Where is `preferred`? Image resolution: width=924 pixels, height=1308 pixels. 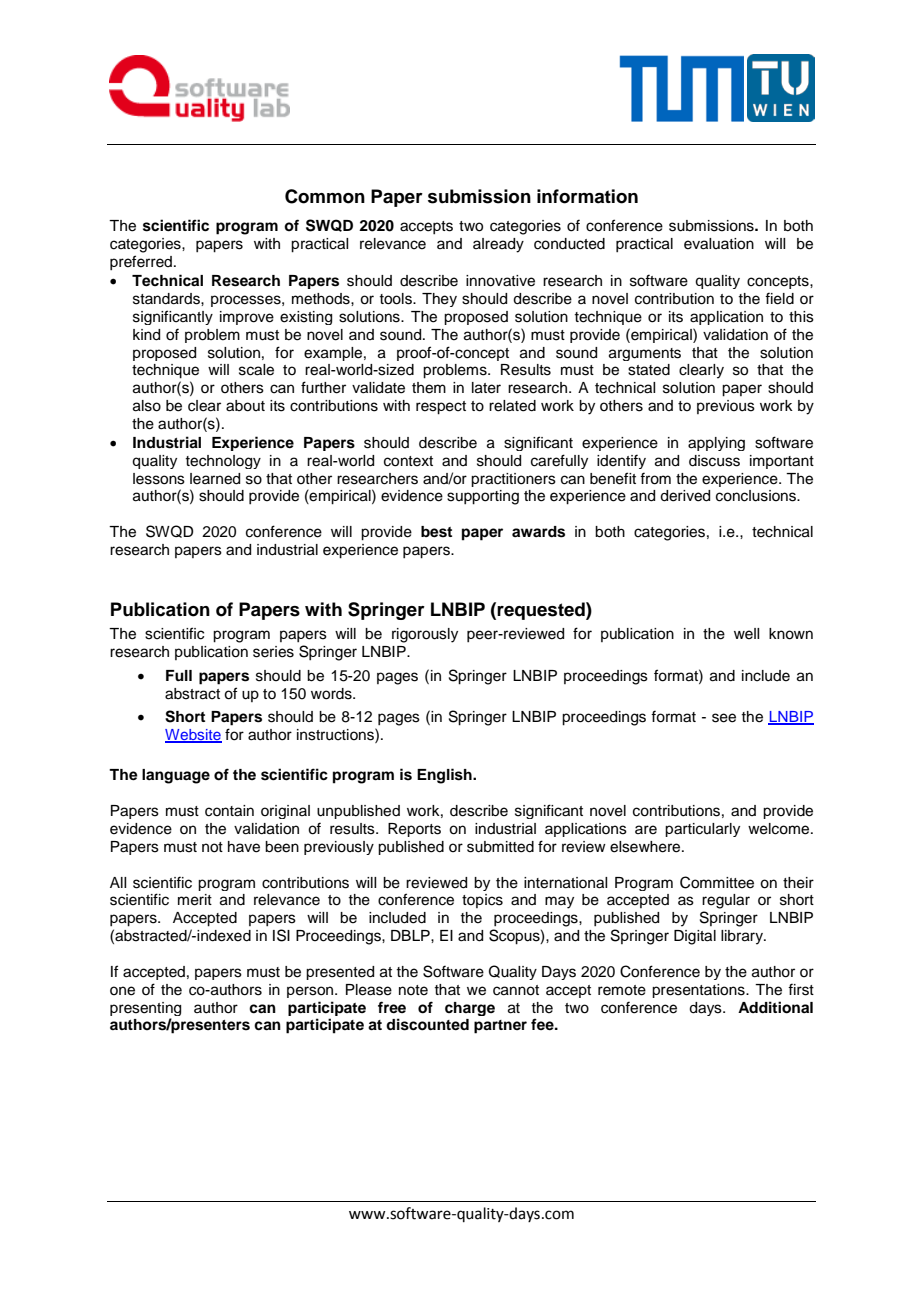 preferred is located at coordinates (141, 262).
